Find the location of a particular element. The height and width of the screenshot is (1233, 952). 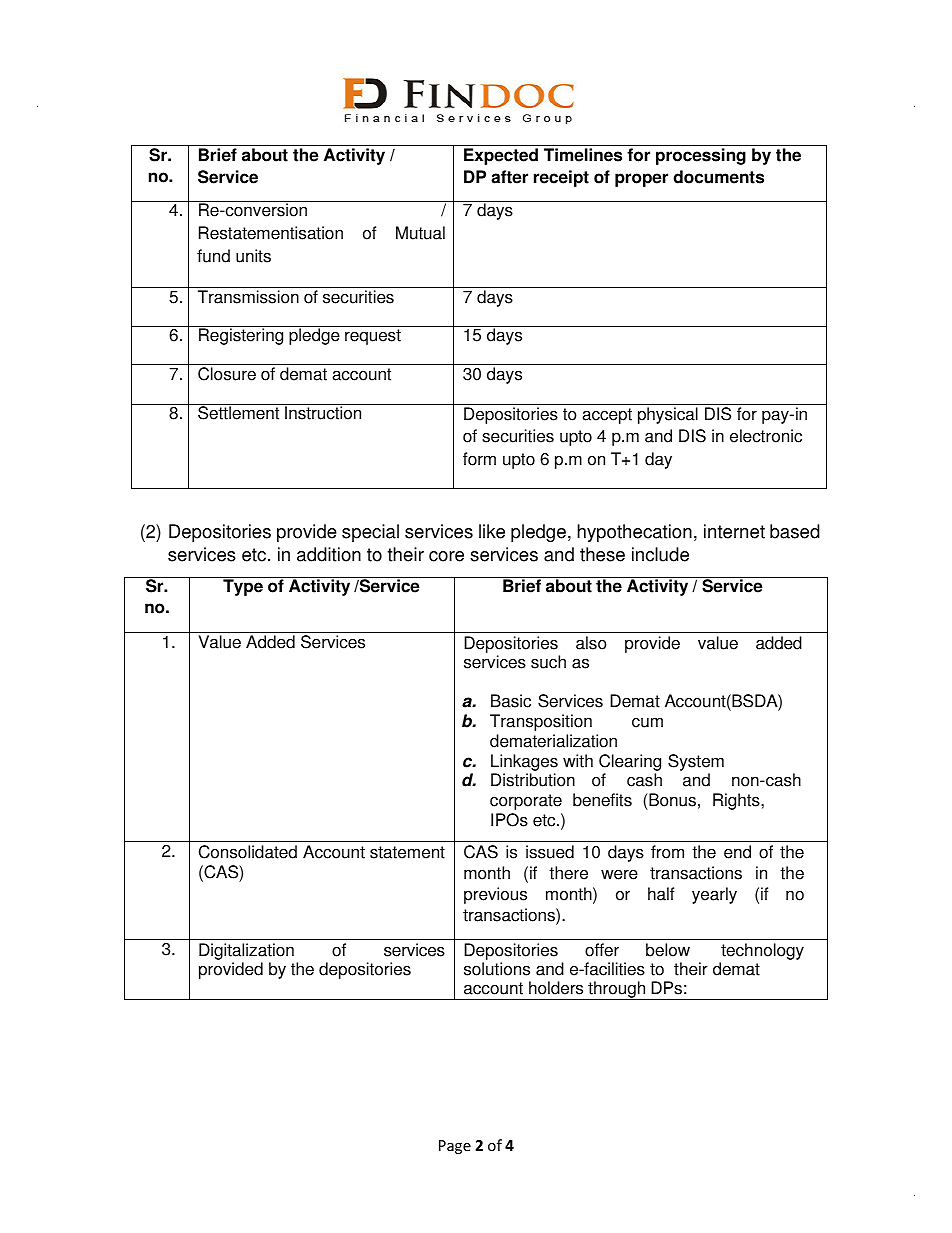

corporate is located at coordinates (526, 802).
